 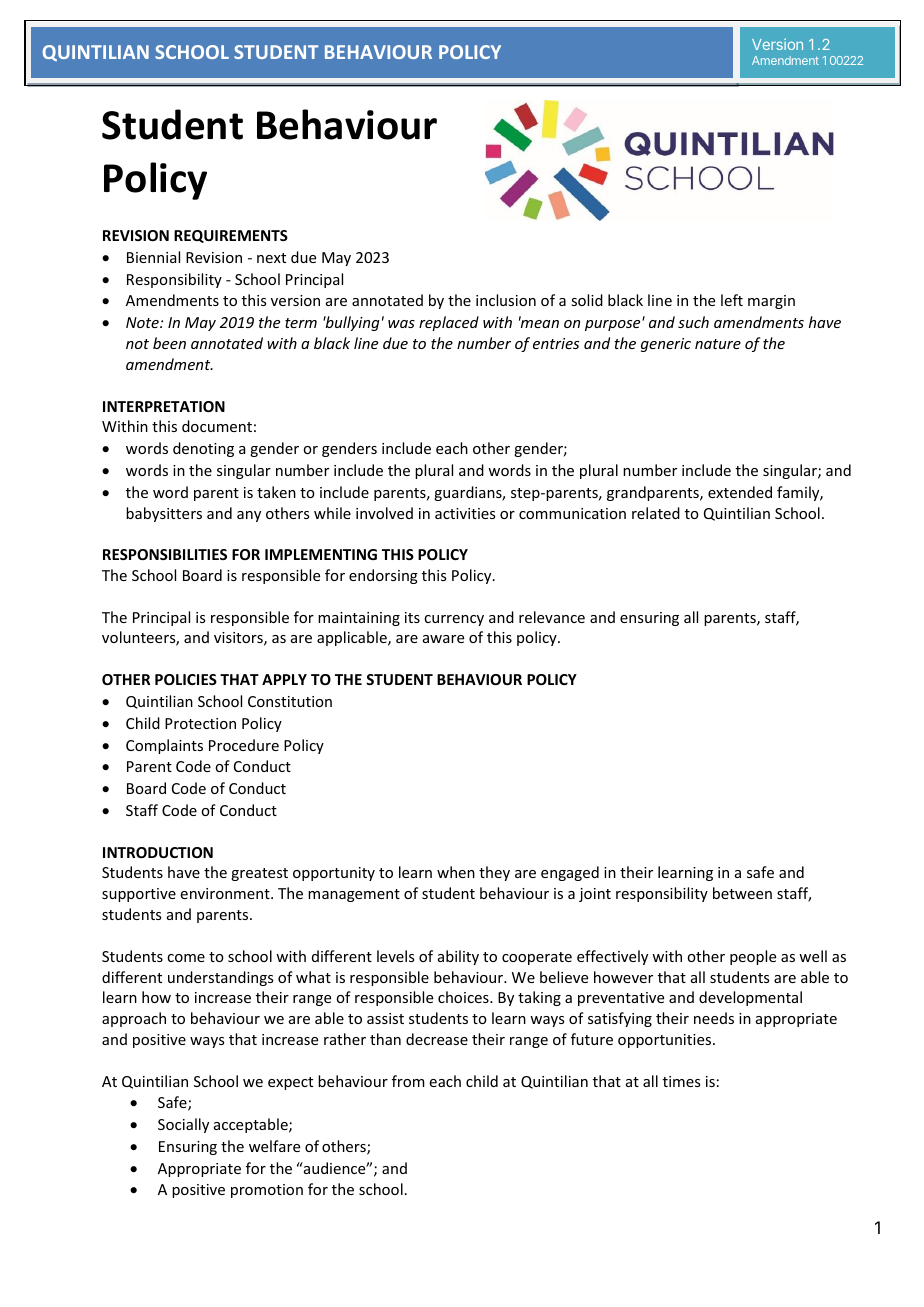 What do you see at coordinates (552, 617) in the screenshot?
I see `relevance` at bounding box center [552, 617].
